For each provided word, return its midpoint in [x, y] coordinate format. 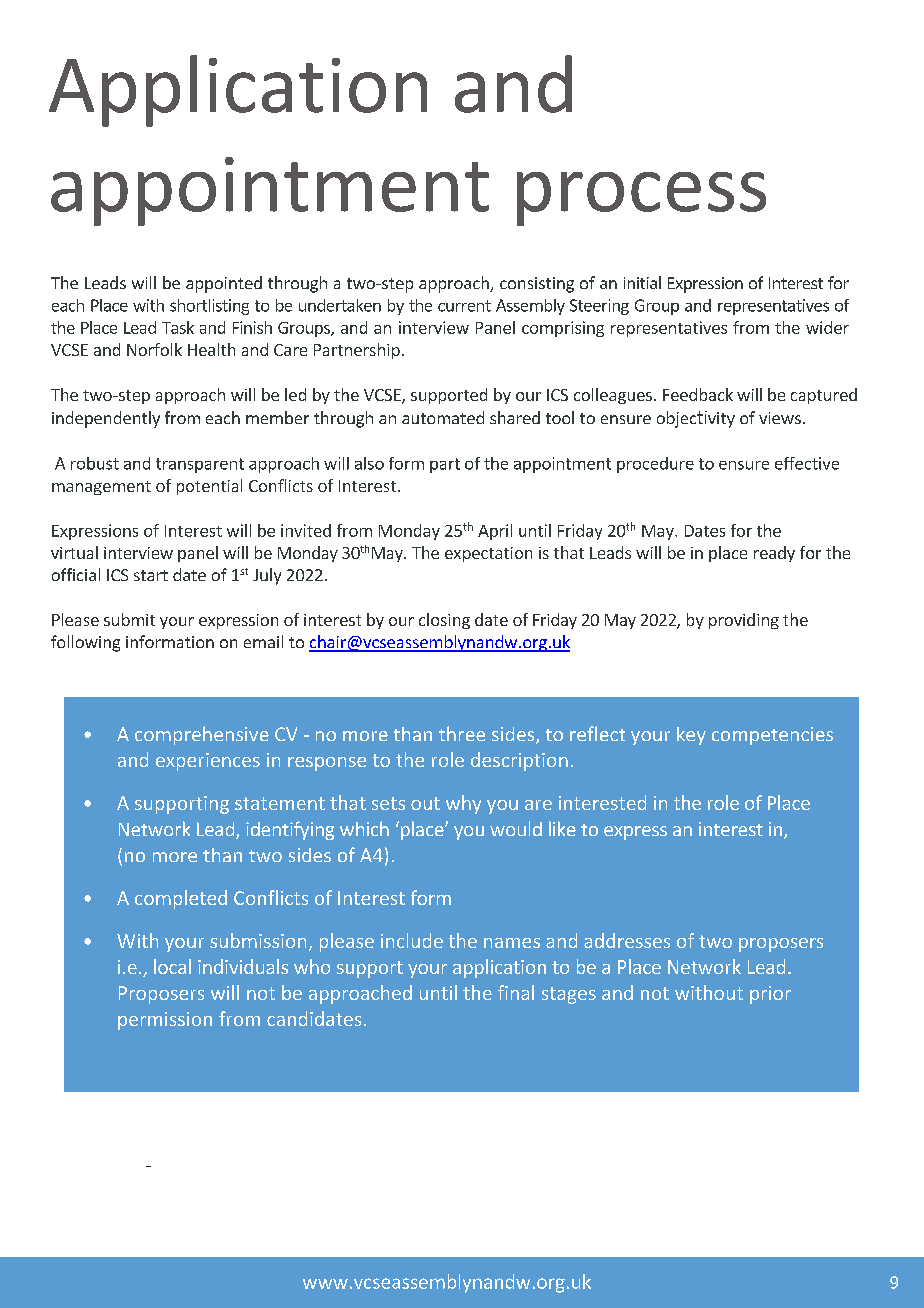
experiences [208, 762]
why [463, 804]
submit [129, 619]
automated [443, 417]
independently [106, 419]
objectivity [696, 419]
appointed [224, 284]
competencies [772, 736]
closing [444, 621]
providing [744, 621]
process [641, 199]
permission [165, 1021]
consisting [537, 285]
